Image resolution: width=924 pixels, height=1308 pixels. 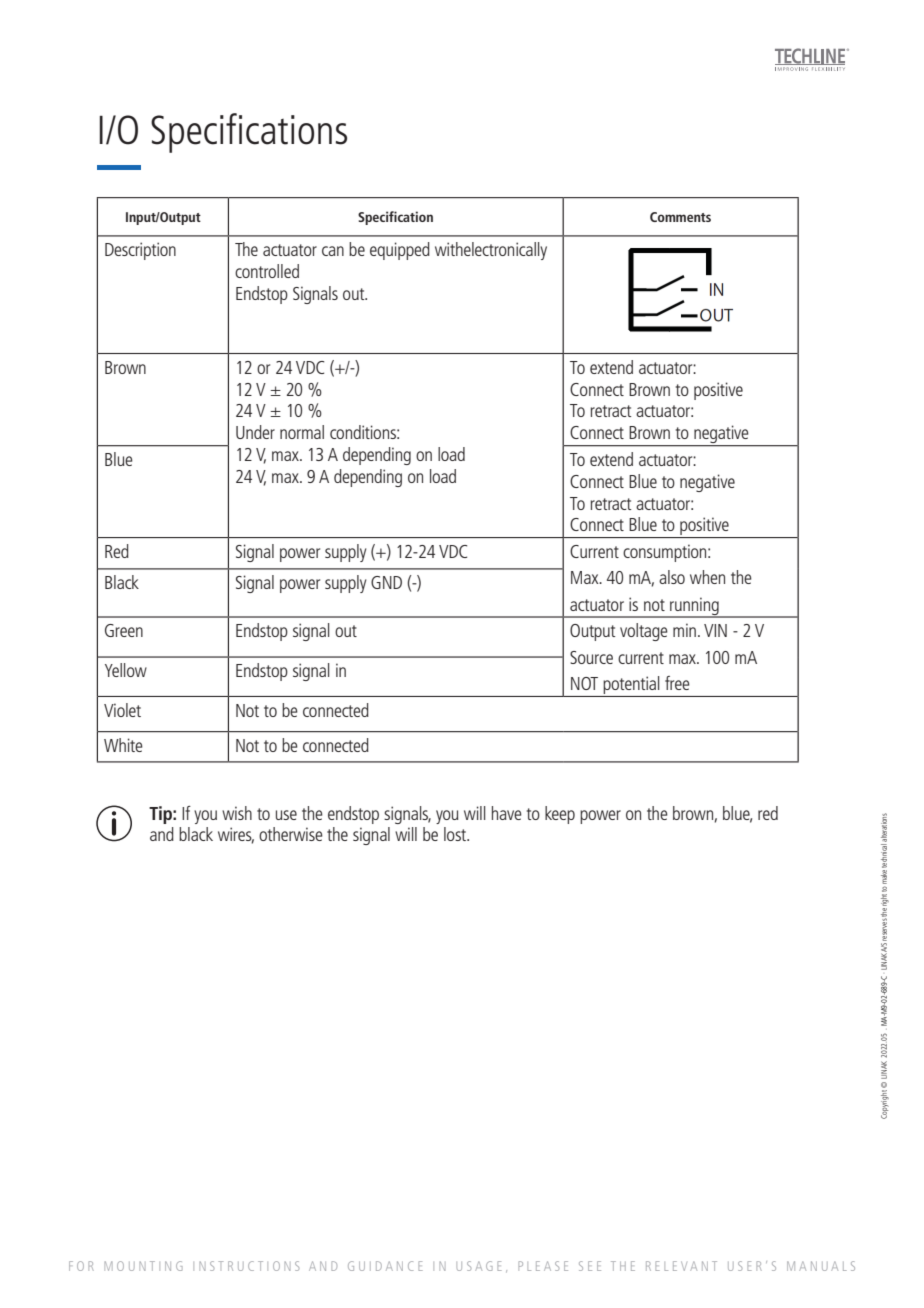 What do you see at coordinates (144, 1266) in the image?
I see `MOUNTING` at bounding box center [144, 1266].
